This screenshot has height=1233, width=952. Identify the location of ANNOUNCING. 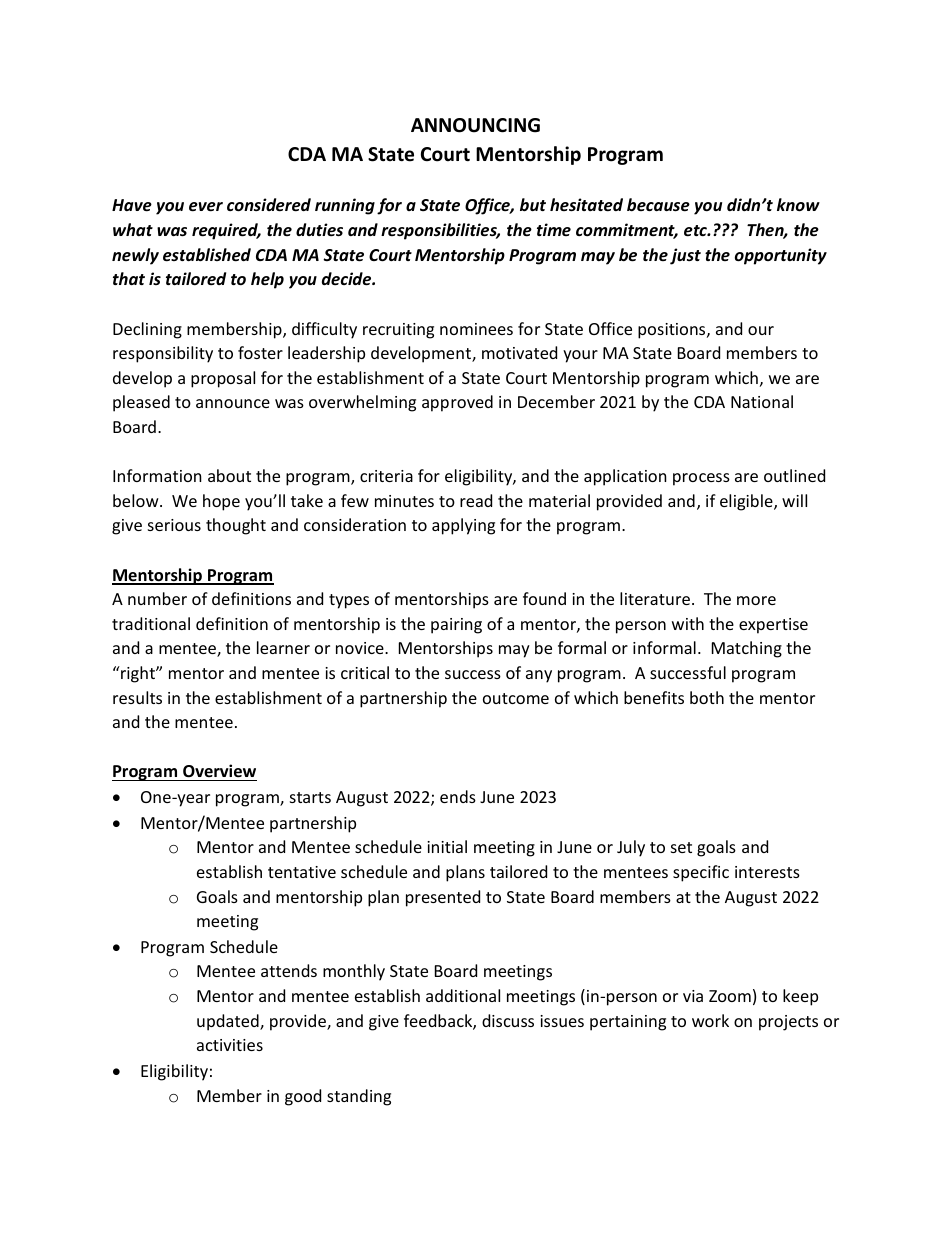
(475, 125).
